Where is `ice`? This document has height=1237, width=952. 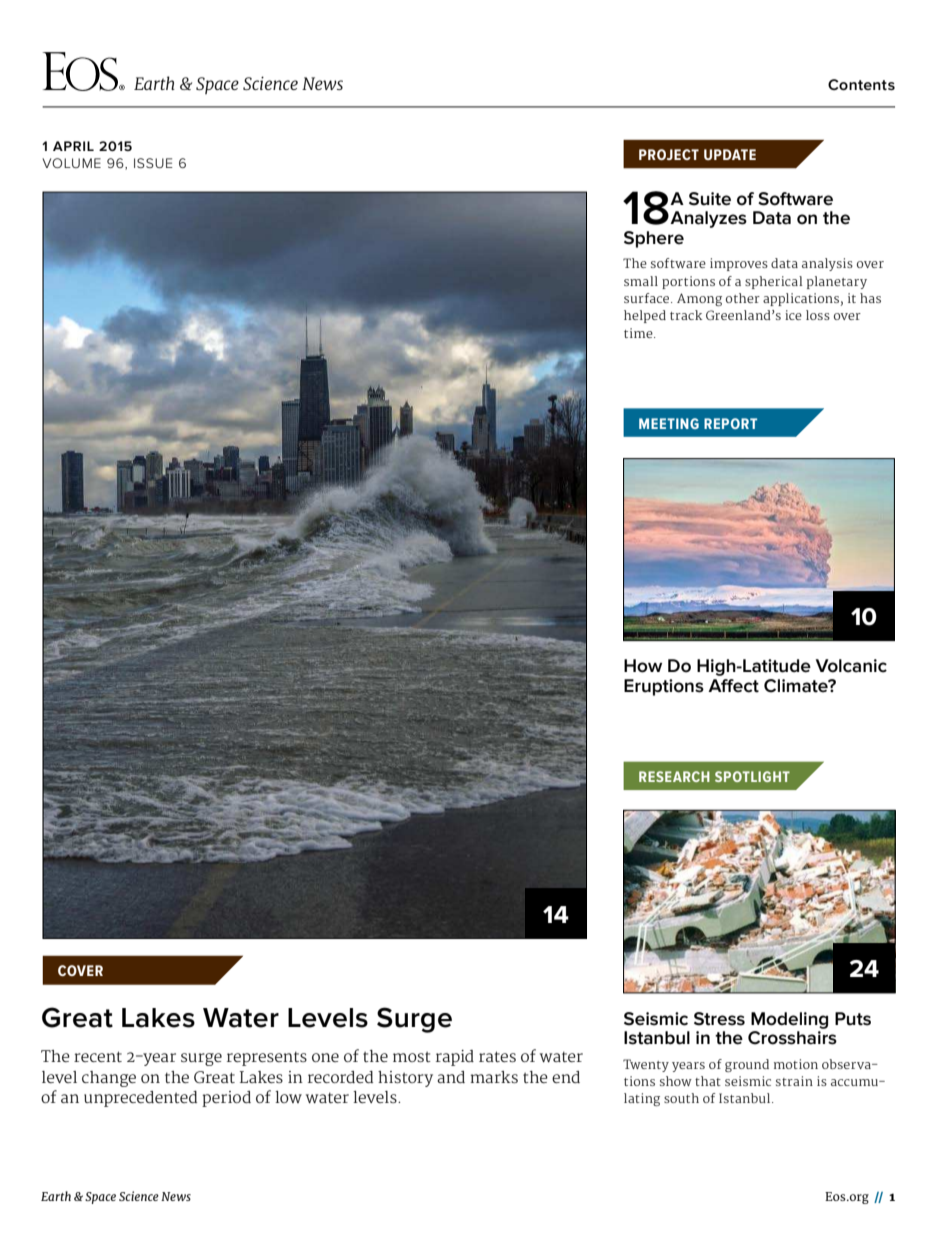 ice is located at coordinates (793, 315).
